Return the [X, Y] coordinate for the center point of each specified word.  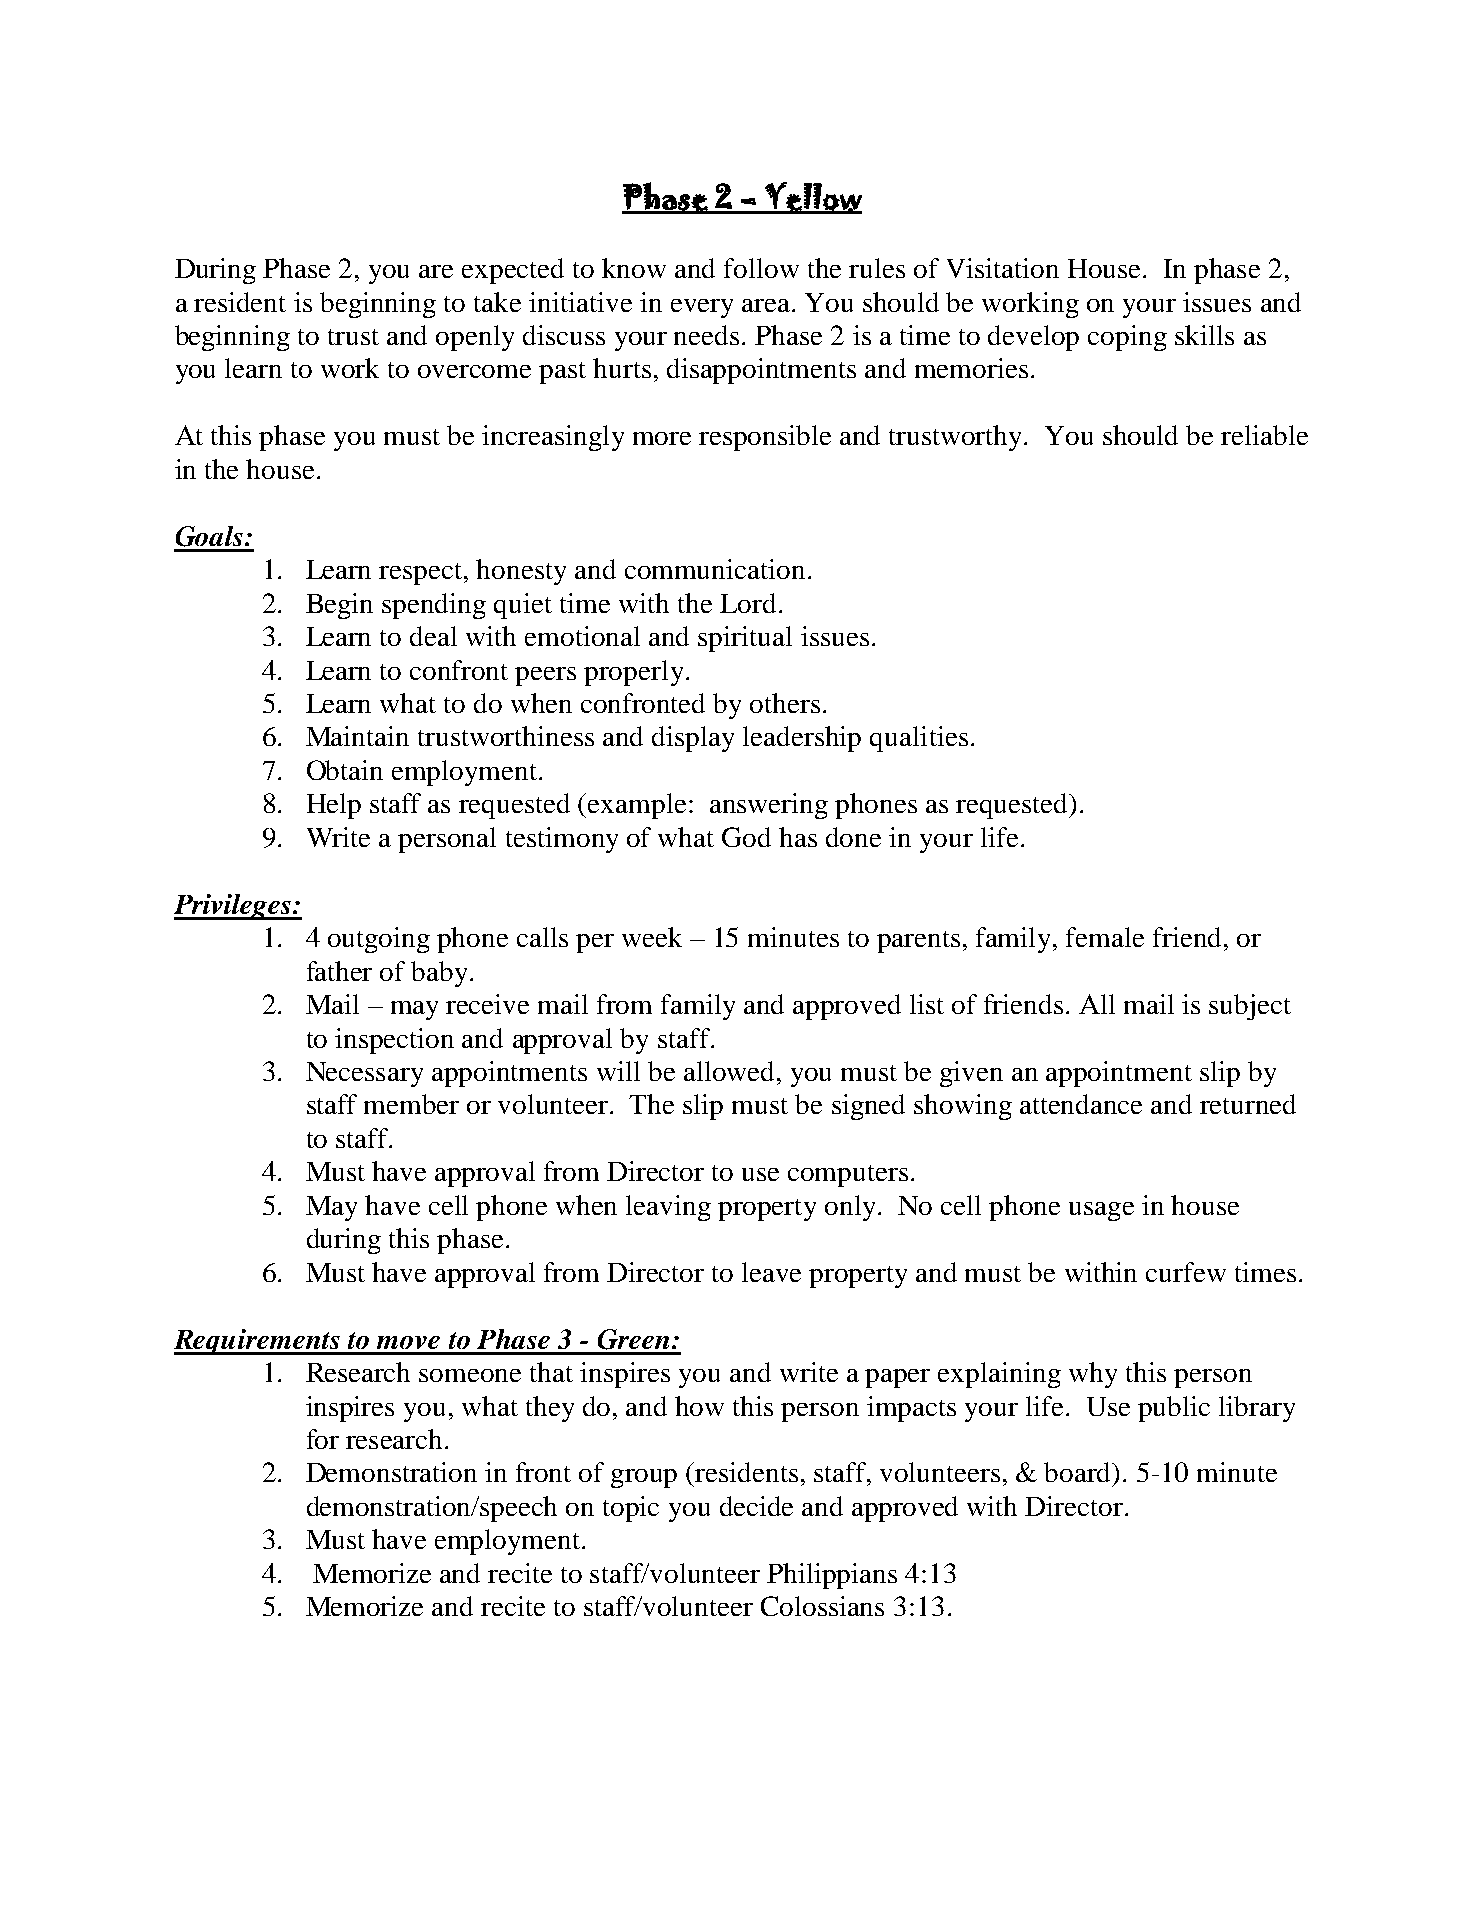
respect [422, 574]
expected [513, 271]
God [746, 837]
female [1105, 937]
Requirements [258, 1342]
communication [715, 569]
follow [761, 268]
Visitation [1003, 268]
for [323, 1439]
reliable [1264, 435]
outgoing [379, 940]
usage [1101, 1211]
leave [771, 1272]
